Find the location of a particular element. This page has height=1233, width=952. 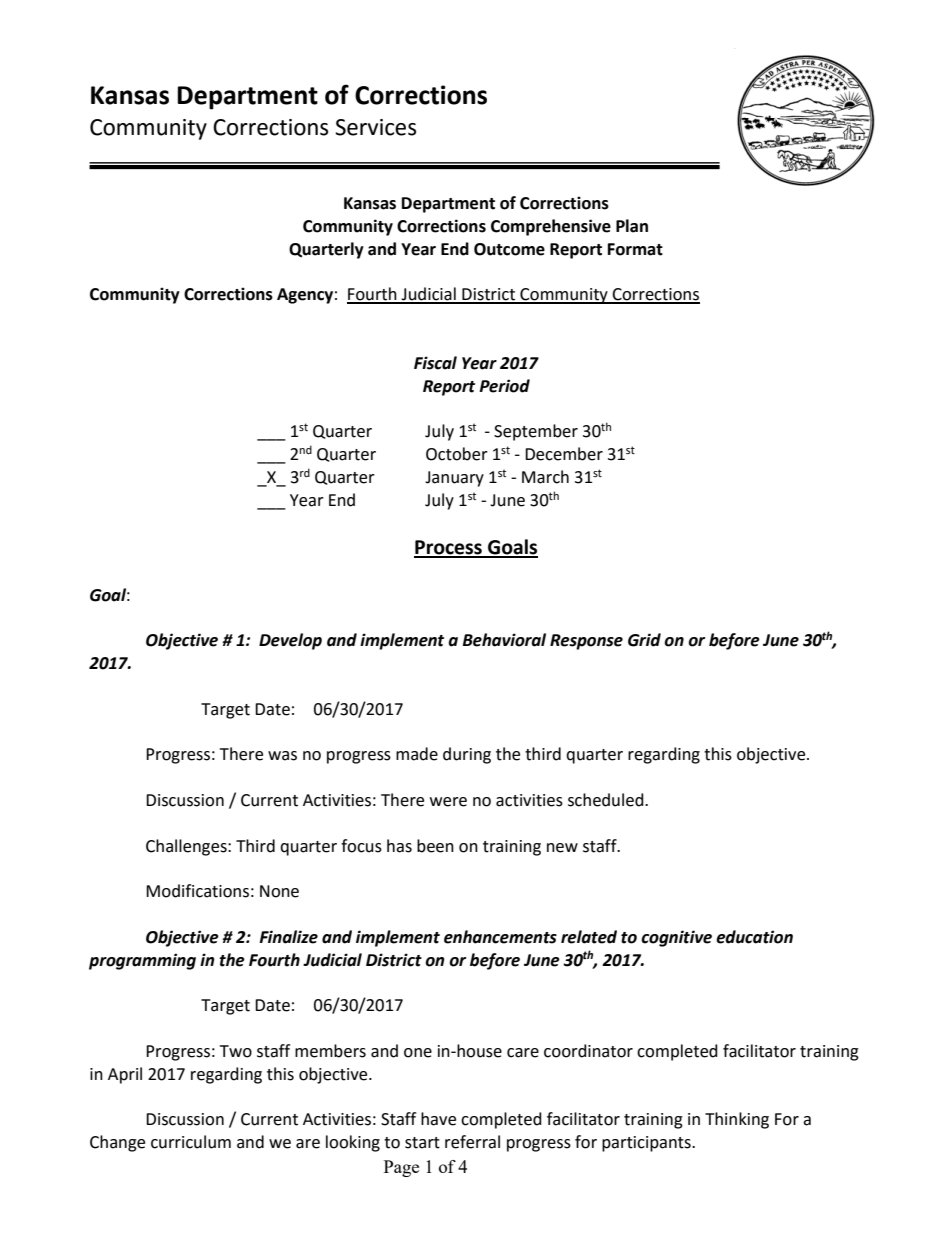

Modifications is located at coordinates (197, 891).
